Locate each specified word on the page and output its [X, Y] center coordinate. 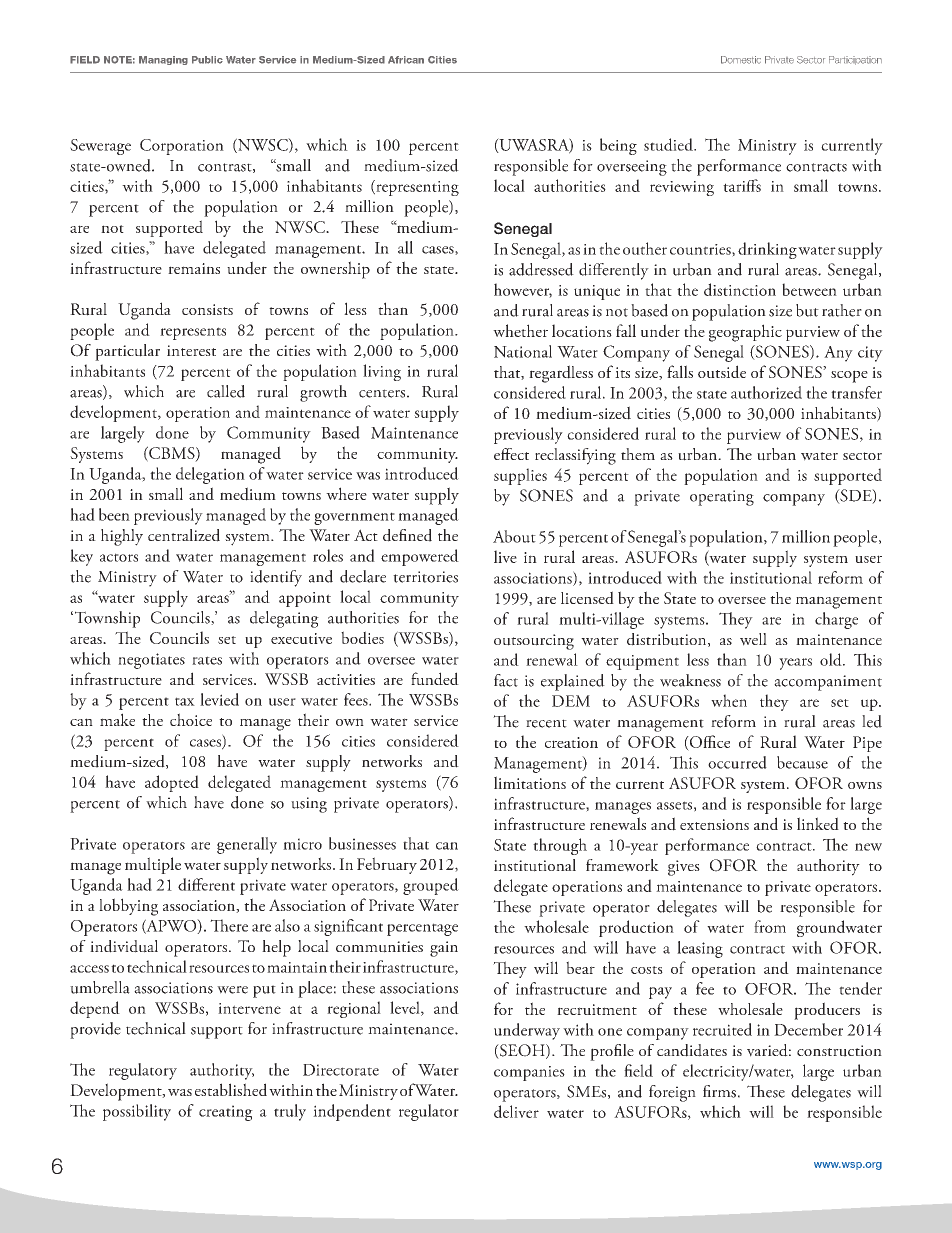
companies [529, 1073]
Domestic [741, 60]
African [406, 60]
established [231, 1089]
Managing [163, 60]
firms [719, 1091]
